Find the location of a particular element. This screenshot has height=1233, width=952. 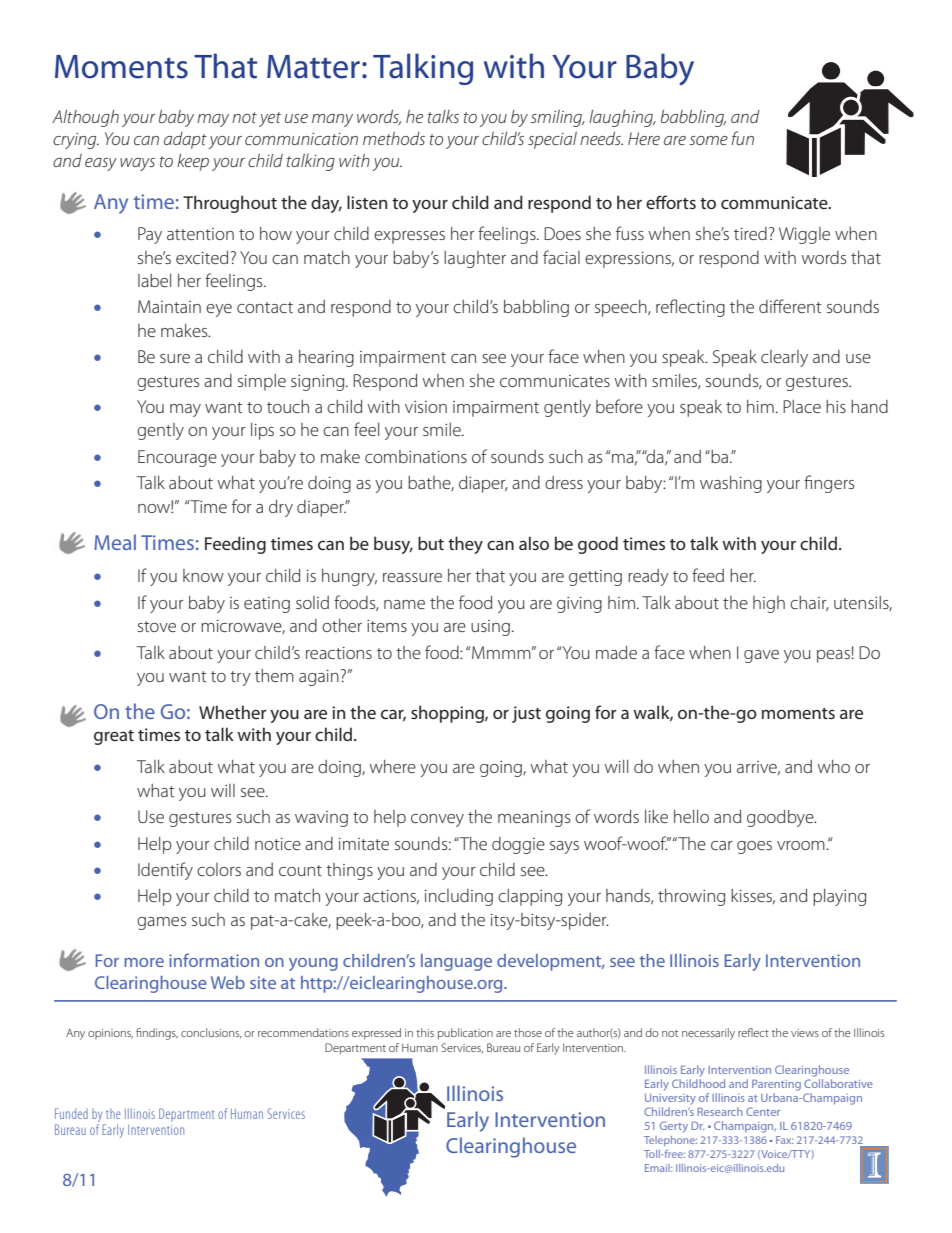

methods is located at coordinates (394, 138).
